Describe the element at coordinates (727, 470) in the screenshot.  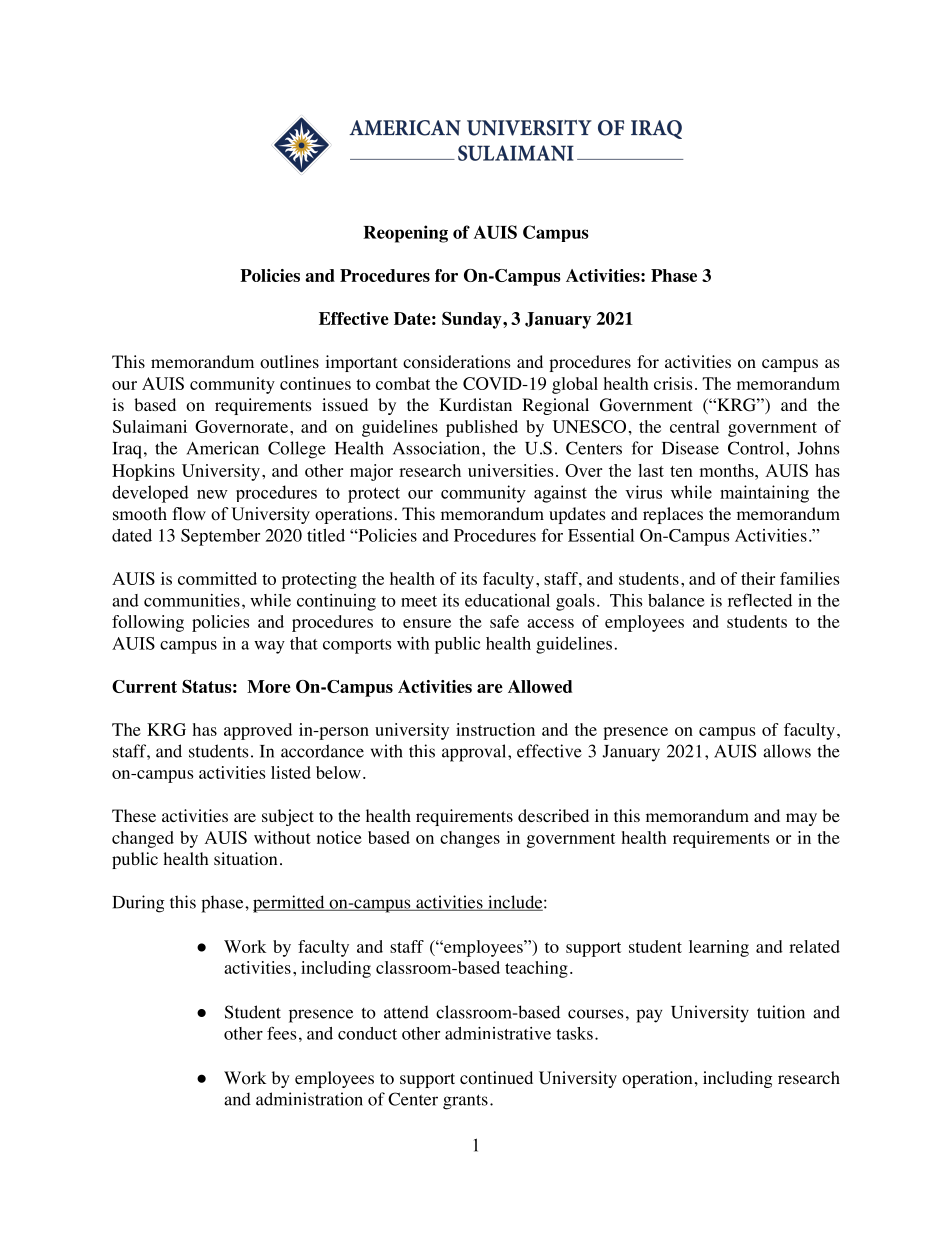
I see `months` at that location.
